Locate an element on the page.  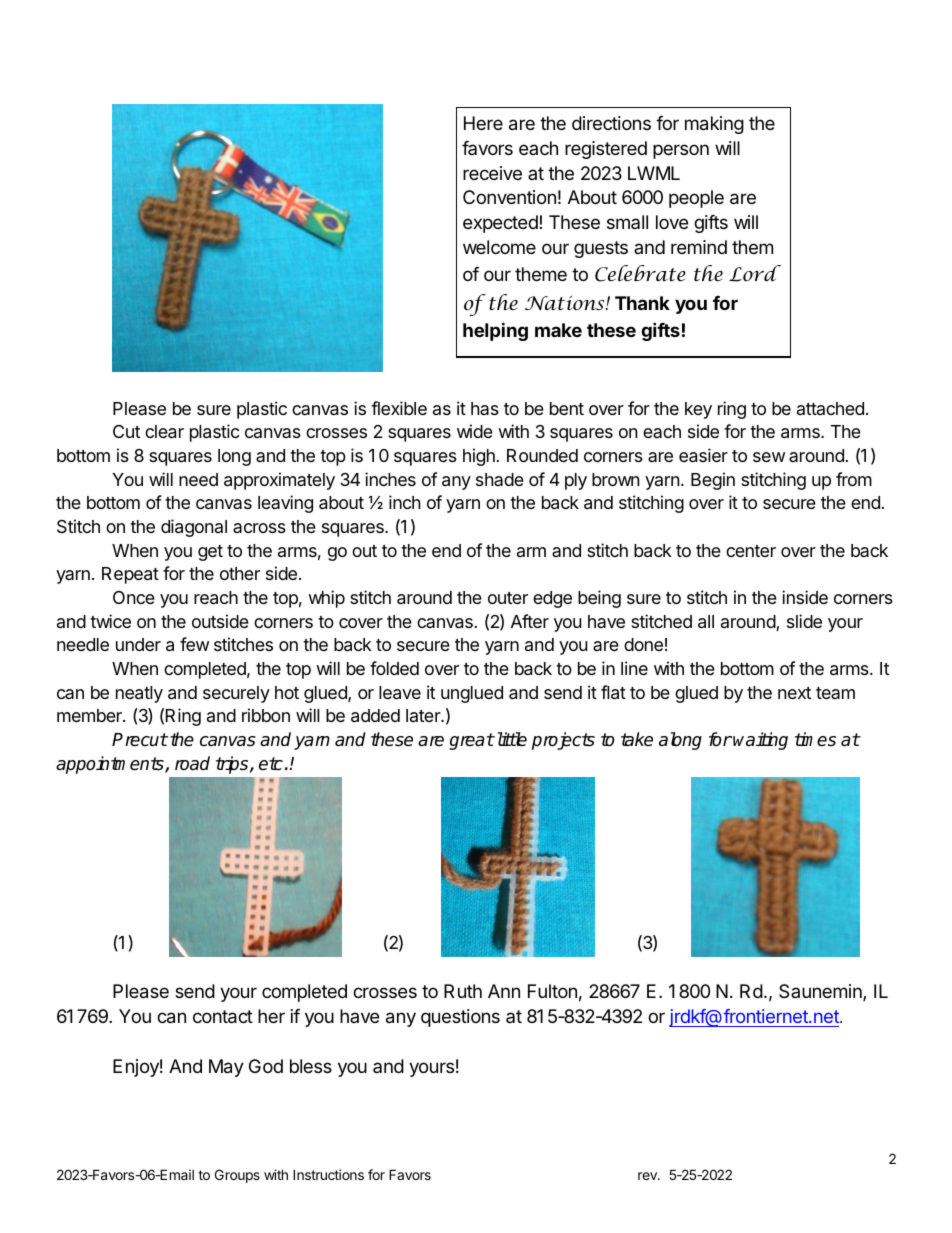
making is located at coordinates (714, 125).
